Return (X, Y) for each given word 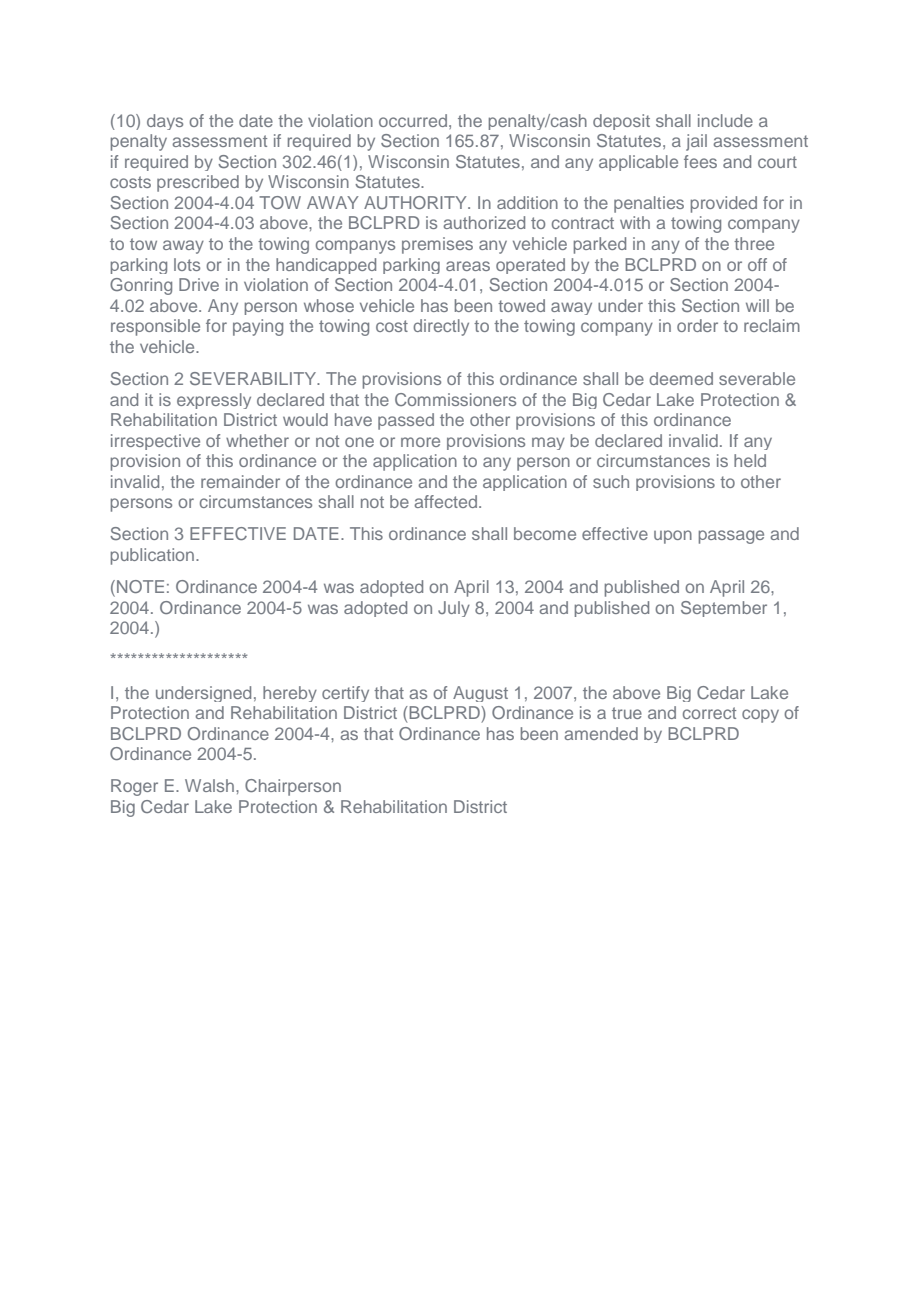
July (454, 609)
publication (152, 556)
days (165, 122)
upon (673, 537)
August (480, 694)
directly (441, 327)
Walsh (209, 785)
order (697, 325)
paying (258, 327)
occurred (413, 120)
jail (696, 142)
